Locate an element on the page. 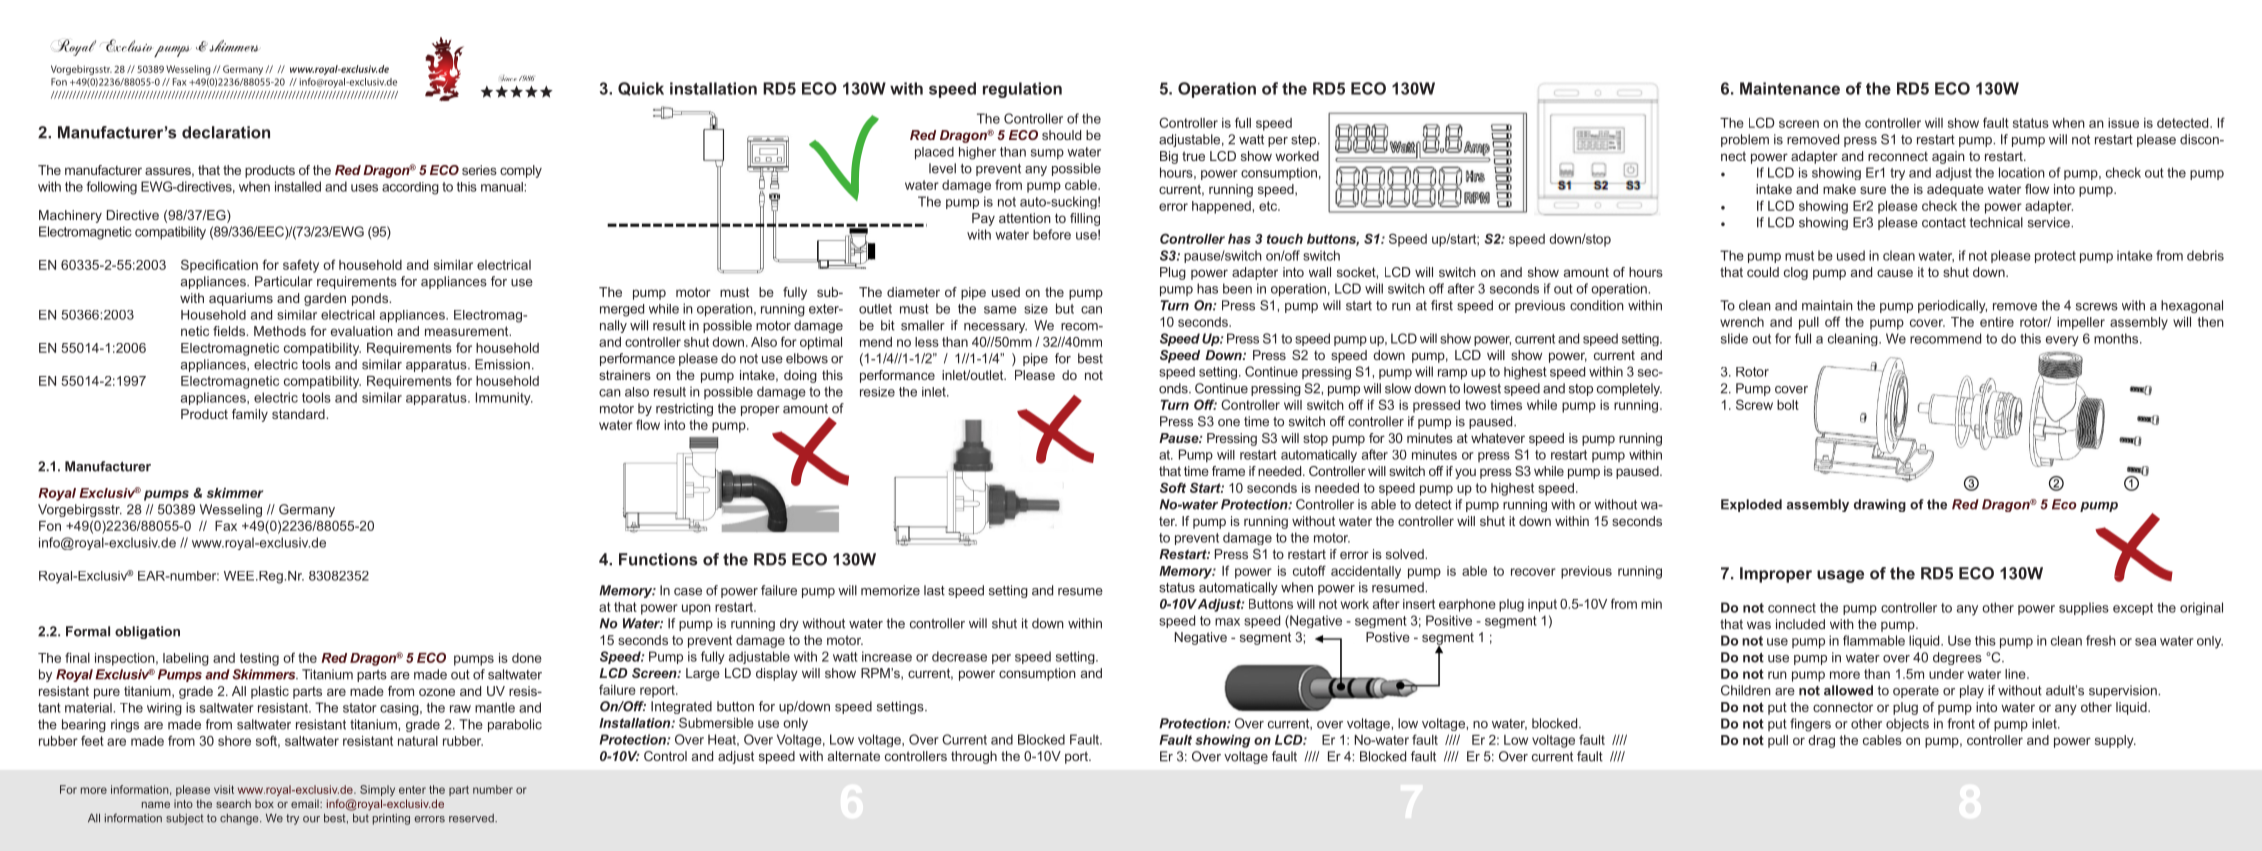 This image has width=2262, height=851. through is located at coordinates (974, 757).
